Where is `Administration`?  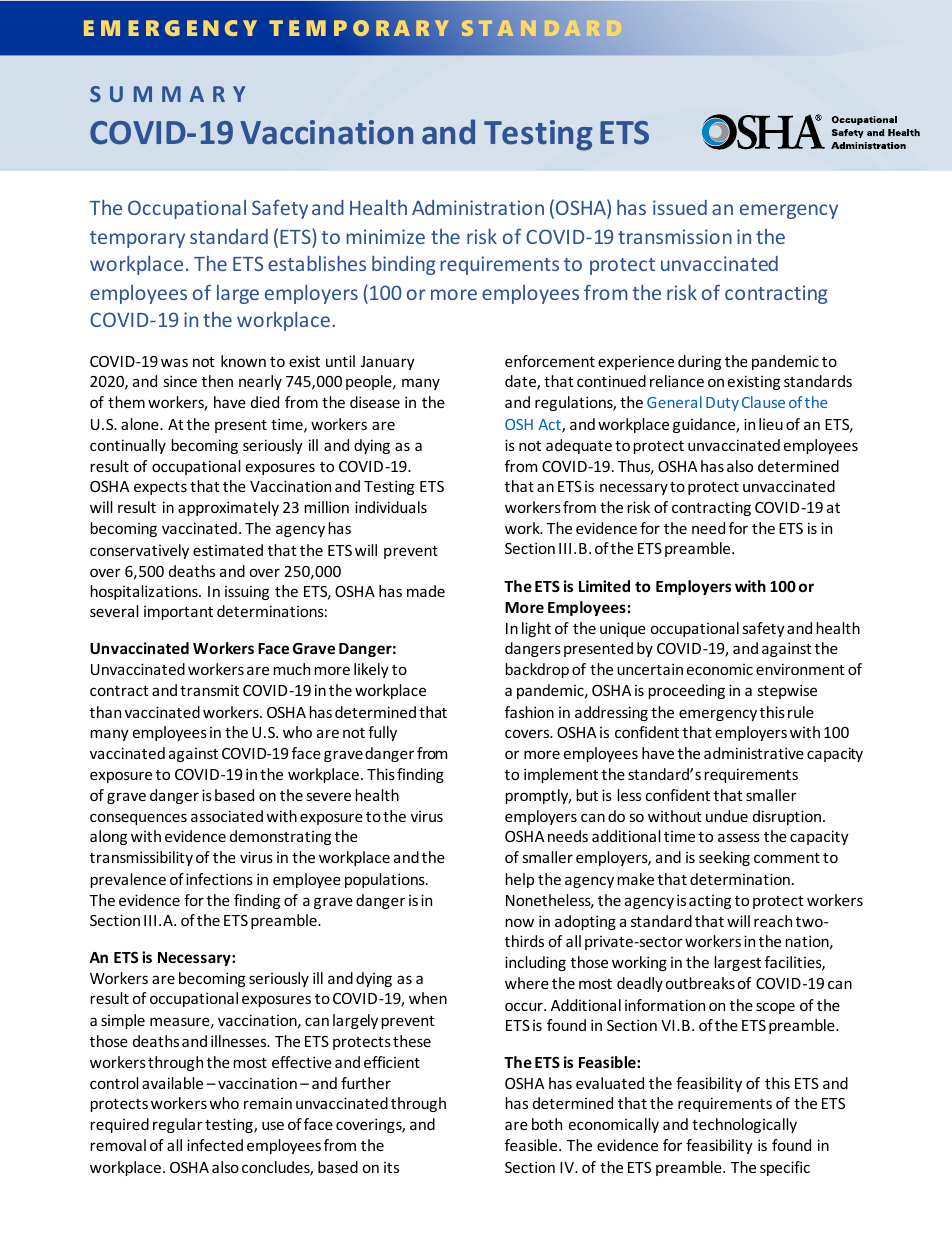 Administration is located at coordinates (478, 207).
